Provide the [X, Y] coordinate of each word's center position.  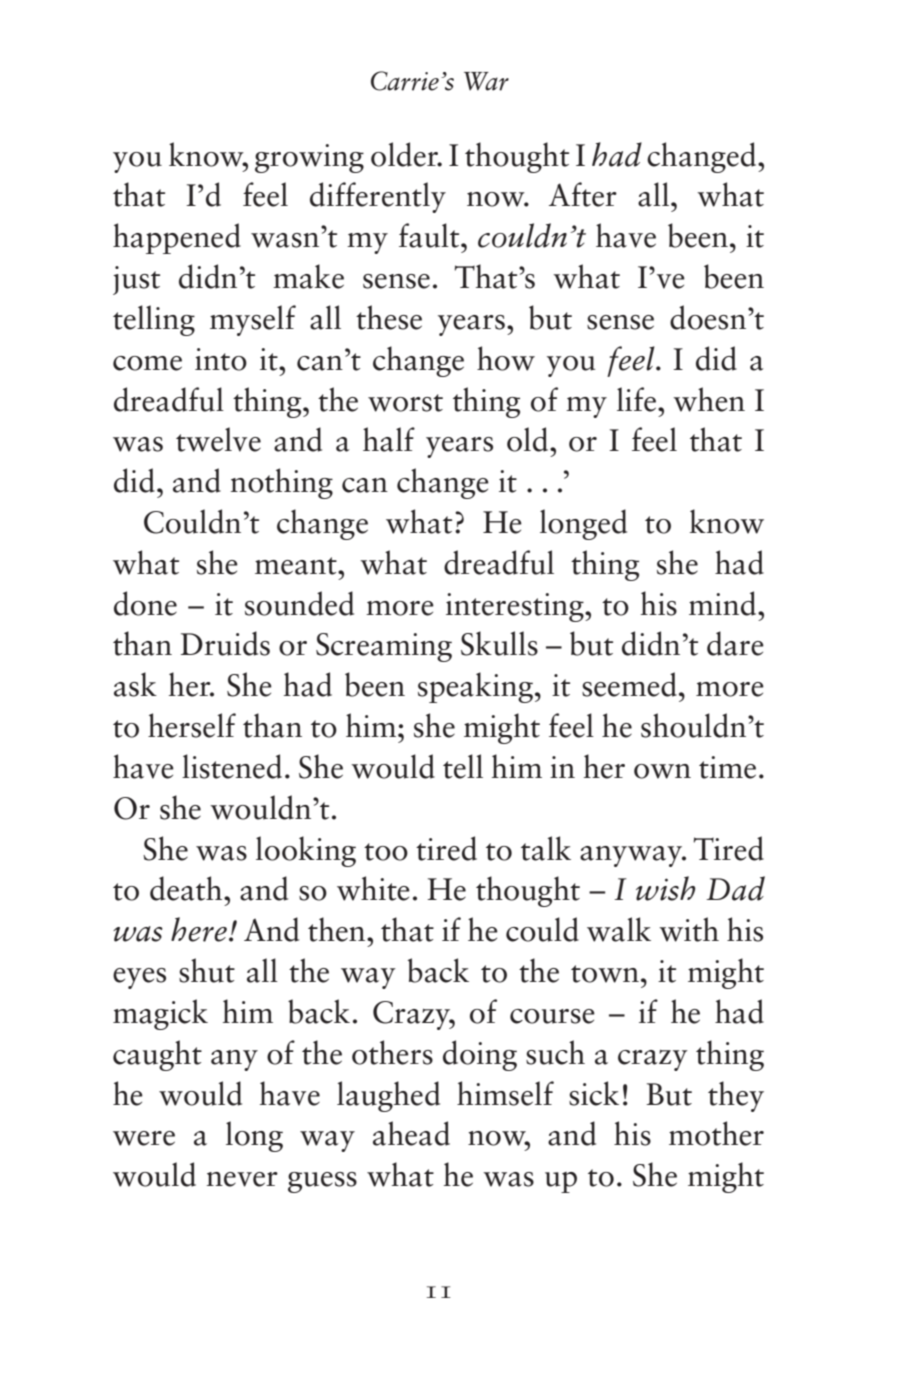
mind [724, 603]
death [187, 888]
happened [177, 238]
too [386, 852]
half [389, 439]
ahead [411, 1133]
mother [716, 1133]
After [583, 194]
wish [665, 888]
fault [430, 235]
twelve [218, 439]
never [242, 1179]
